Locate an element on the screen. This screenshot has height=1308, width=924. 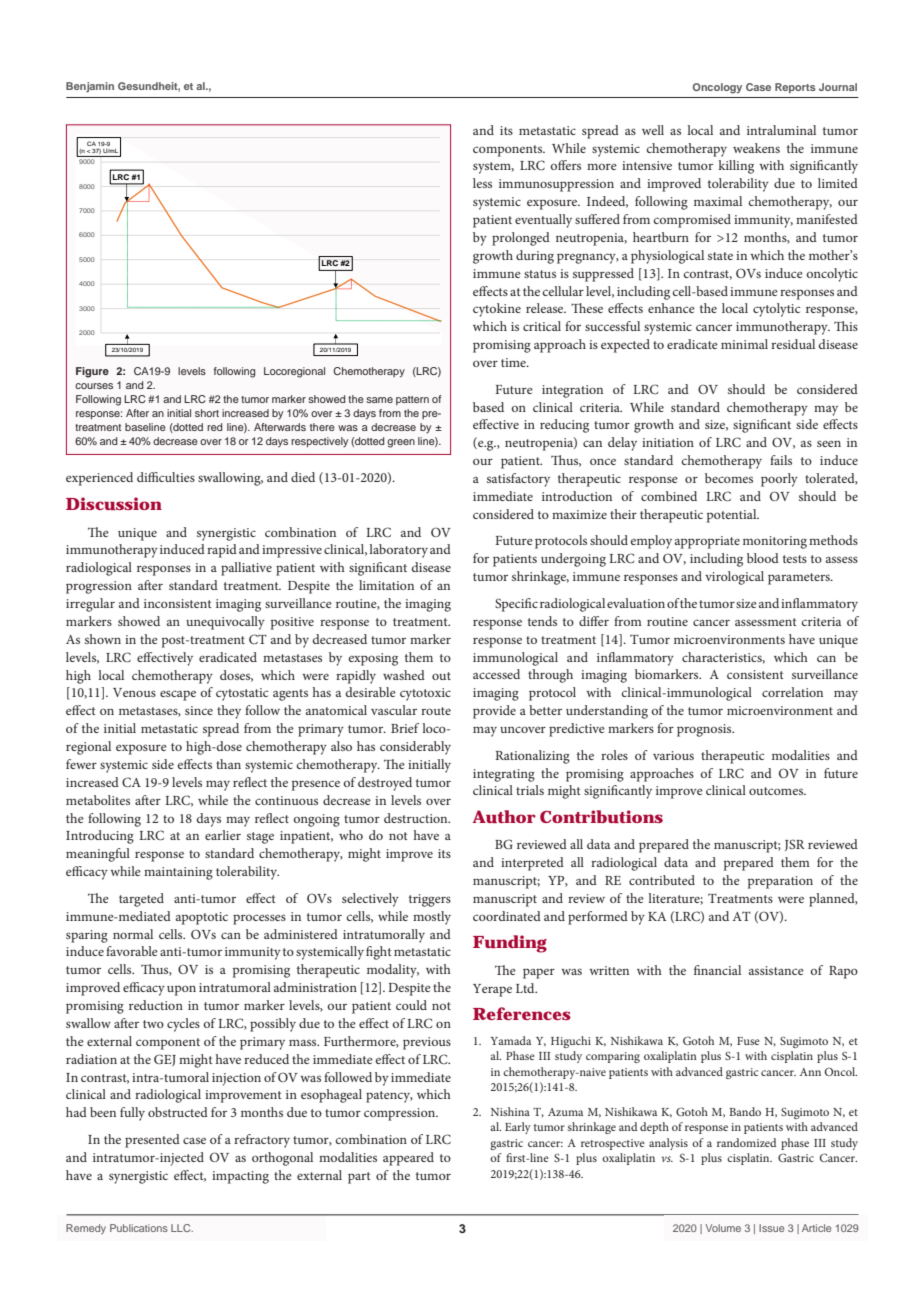
assistance is located at coordinates (776, 970).
